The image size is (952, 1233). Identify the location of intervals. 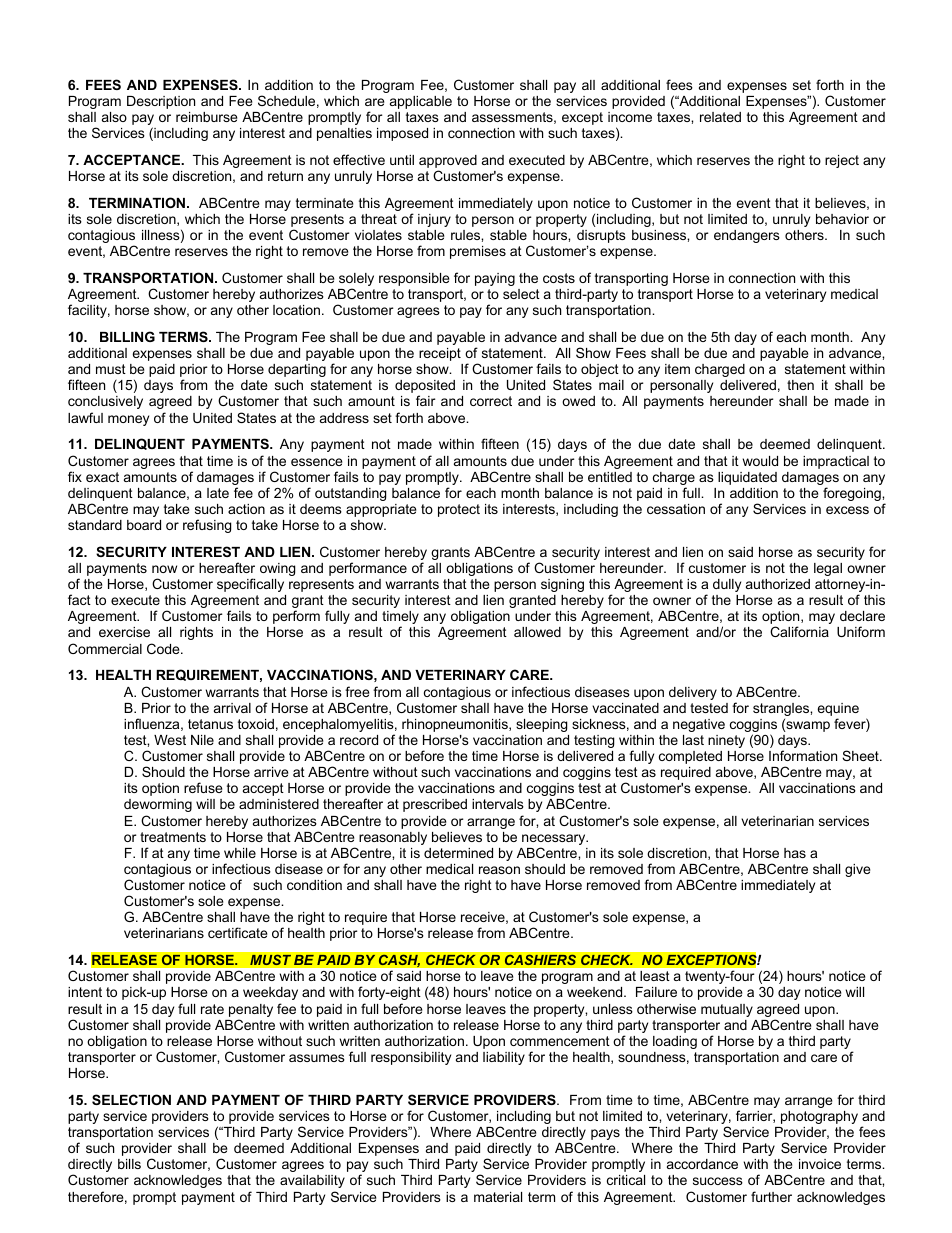
(498, 804).
